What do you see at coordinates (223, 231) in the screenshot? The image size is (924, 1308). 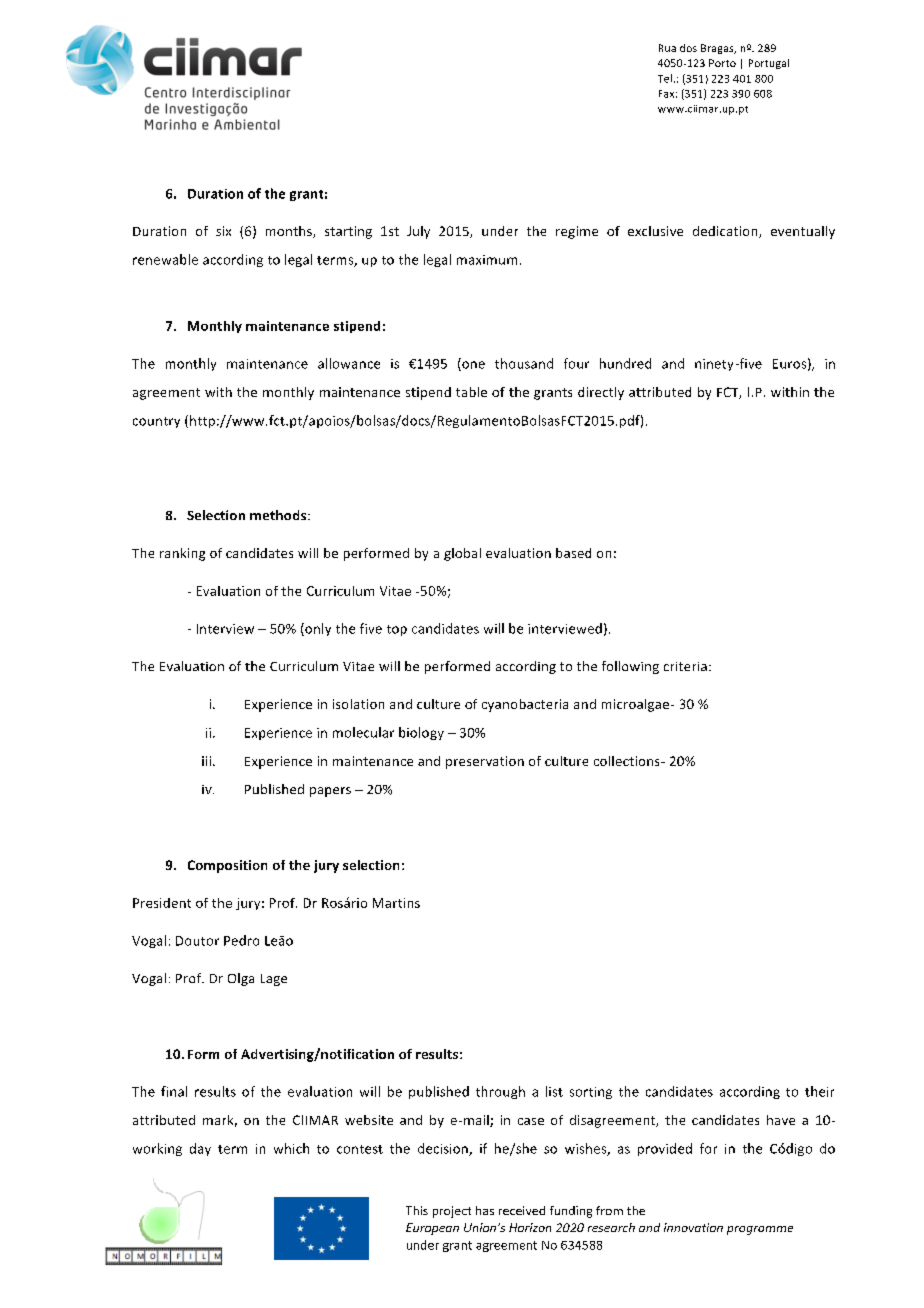 I see `six` at bounding box center [223, 231].
